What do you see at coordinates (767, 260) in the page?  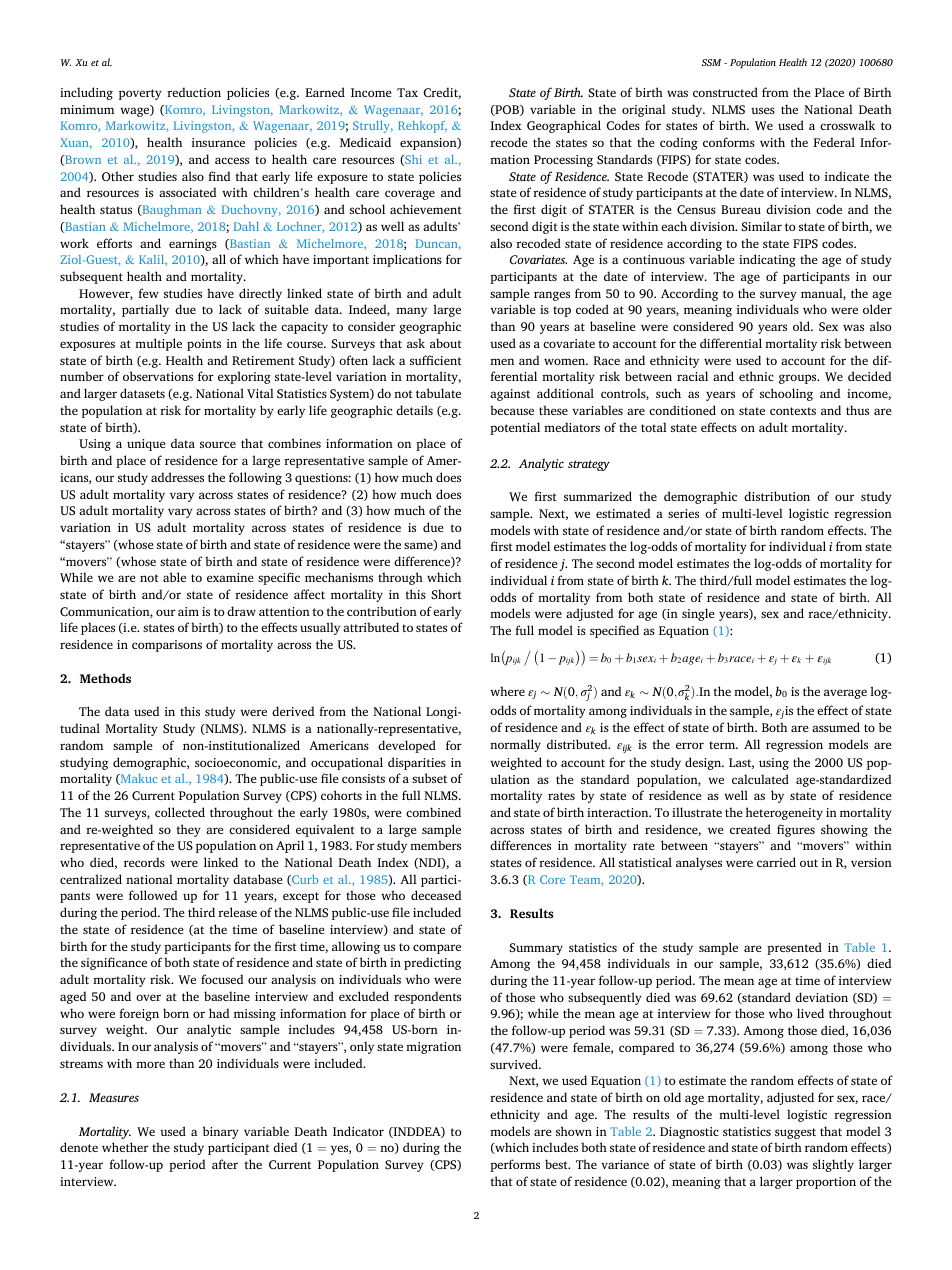 I see `indicating` at bounding box center [767, 260].
